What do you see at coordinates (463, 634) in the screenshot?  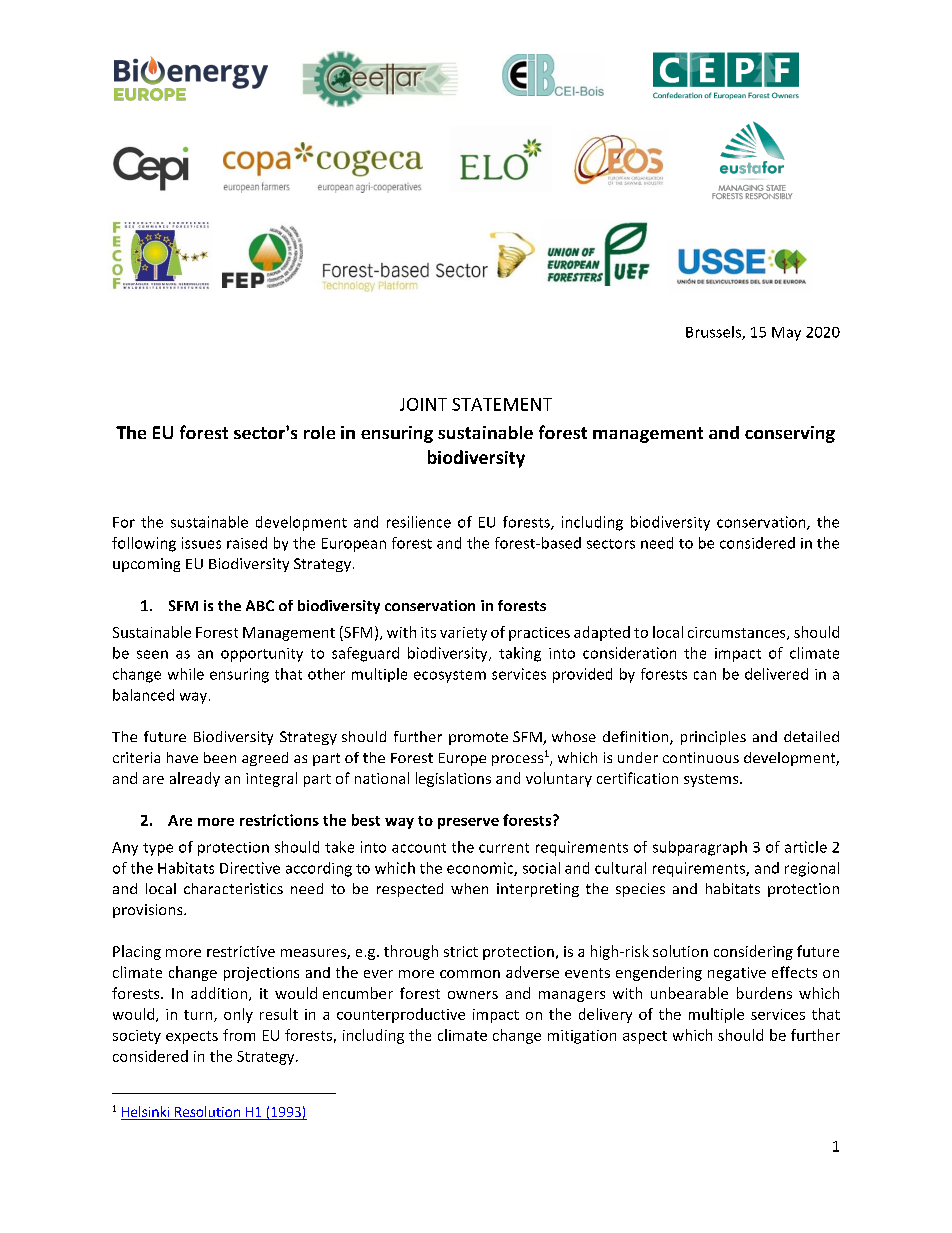 I see `variety` at bounding box center [463, 634].
